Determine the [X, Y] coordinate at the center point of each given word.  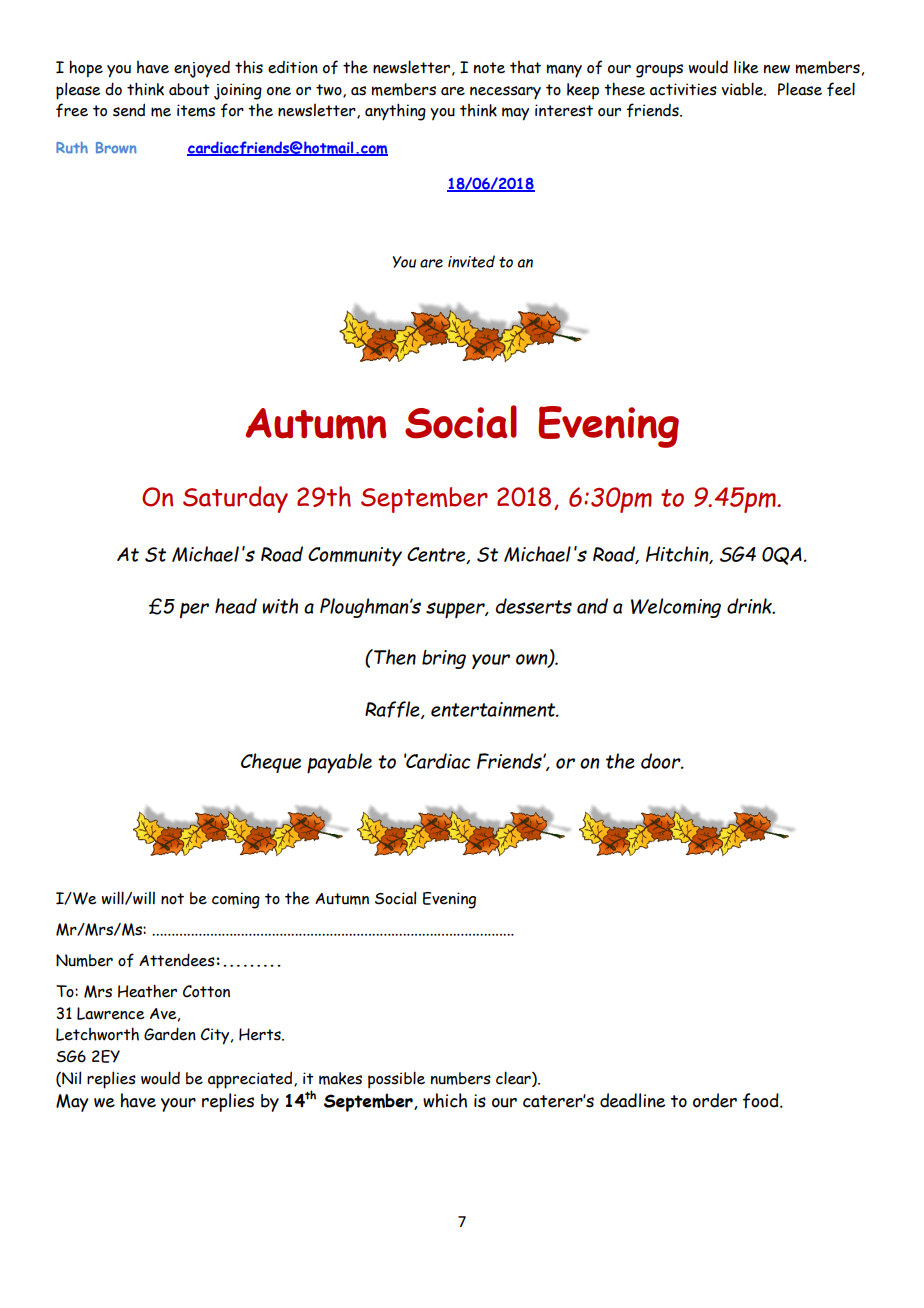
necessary [505, 93]
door [662, 761]
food [762, 1101]
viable [744, 89]
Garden [170, 1034]
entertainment [494, 709]
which [445, 1100]
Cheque [271, 763]
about [189, 89]
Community [355, 556]
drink [750, 606]
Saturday [235, 499]
